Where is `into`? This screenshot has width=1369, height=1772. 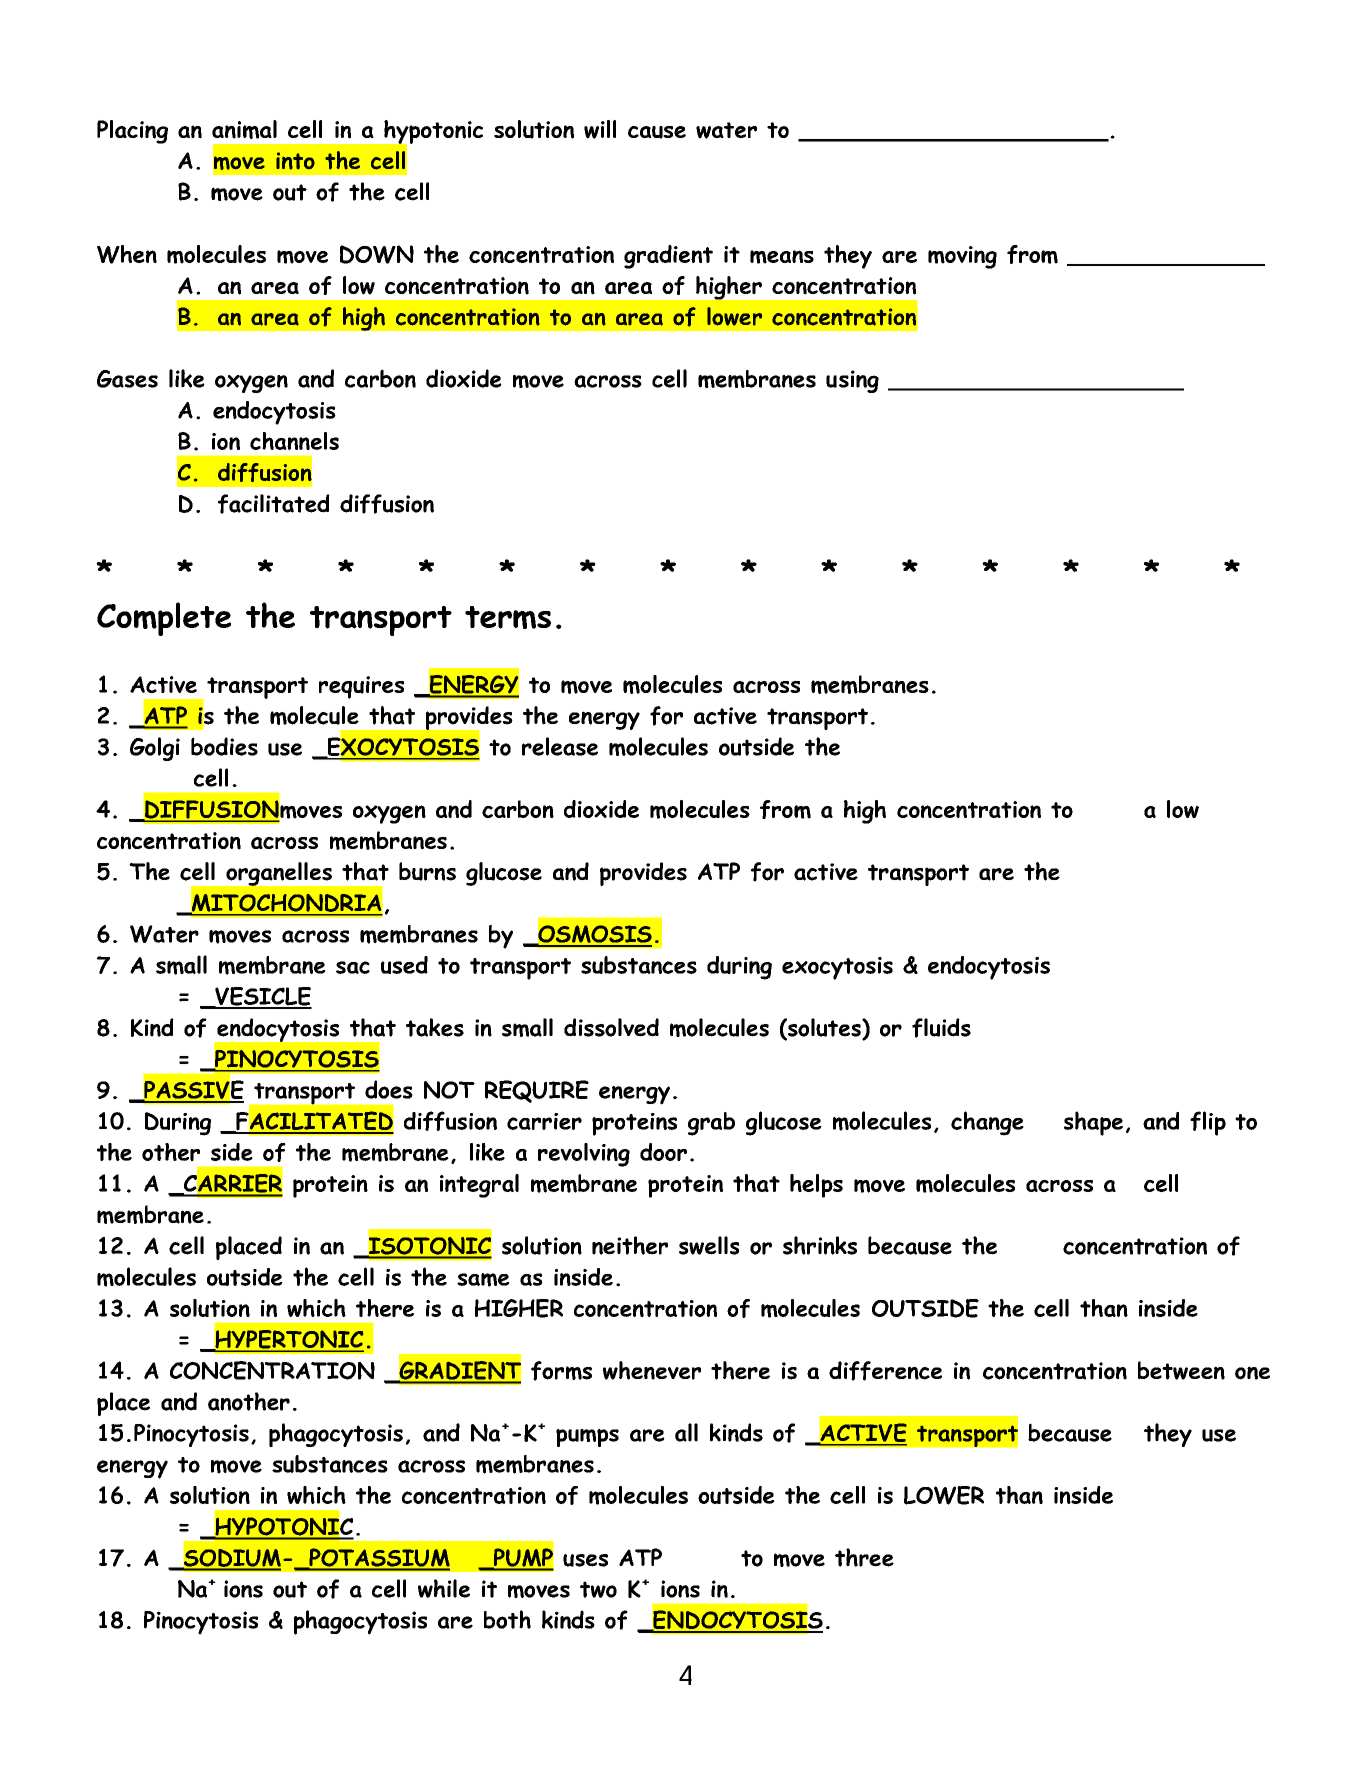
into is located at coordinates (295, 161).
